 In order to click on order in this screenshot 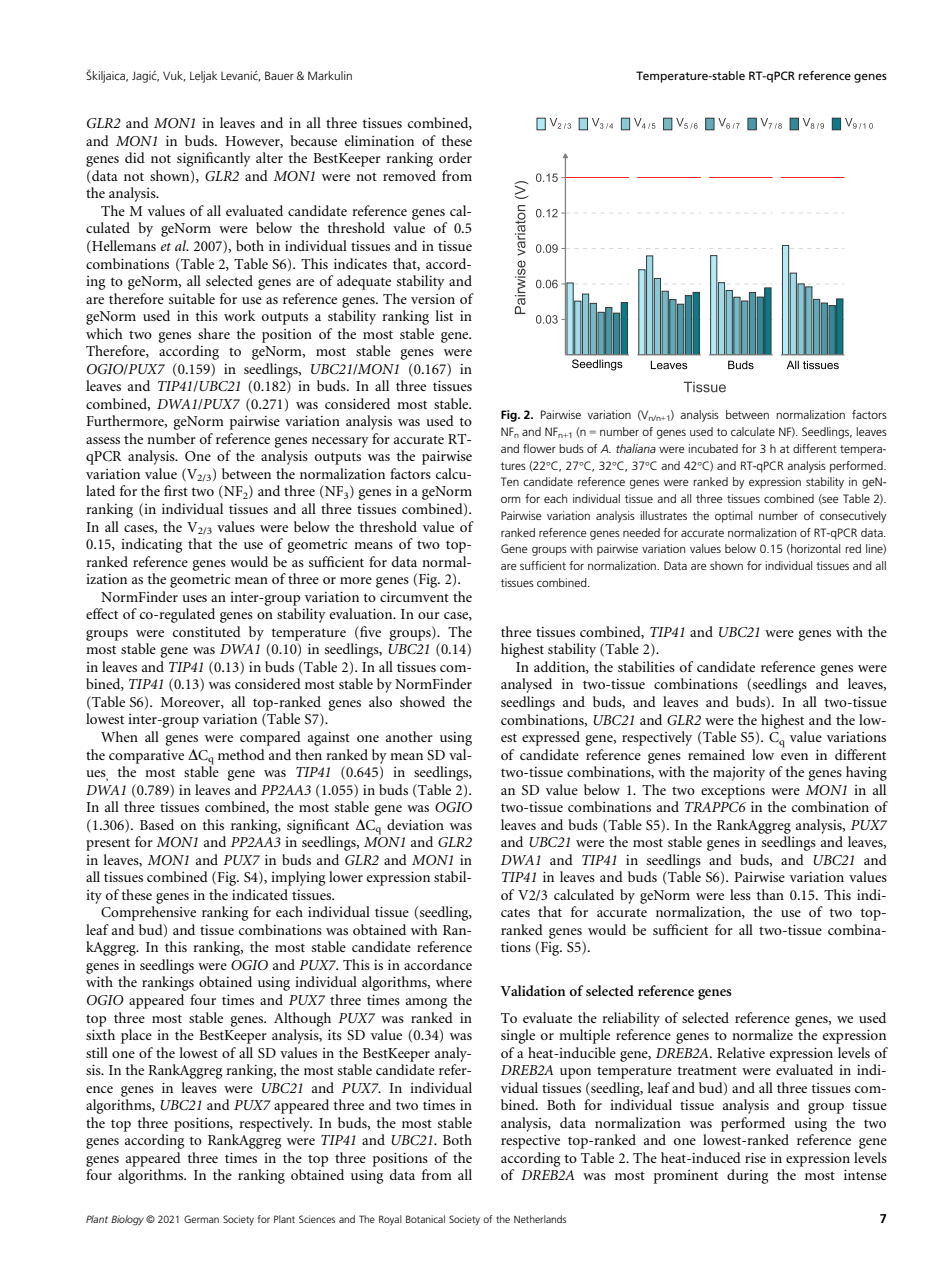, I will do `click(455, 157)`.
